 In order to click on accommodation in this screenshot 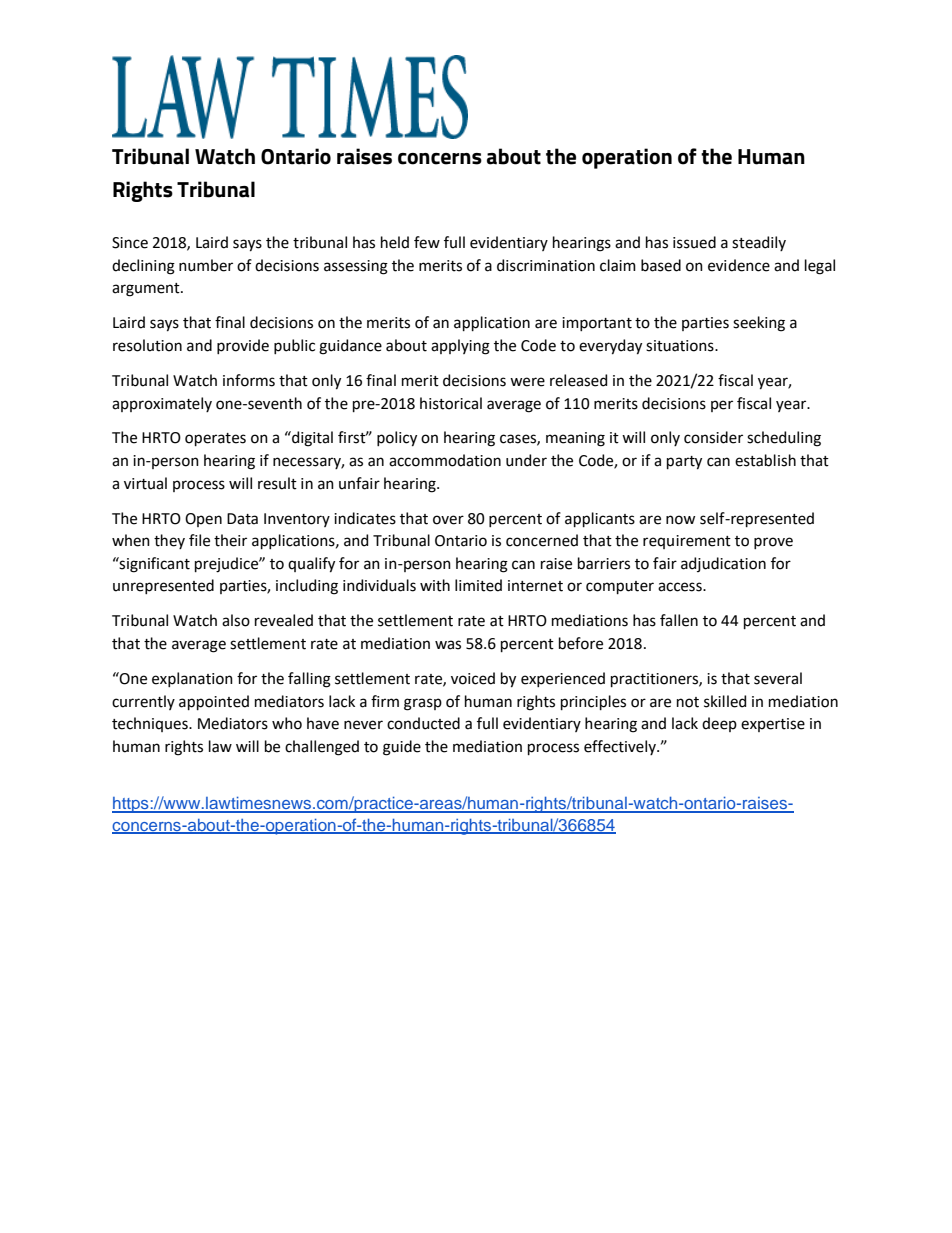, I will do `click(445, 460)`.
